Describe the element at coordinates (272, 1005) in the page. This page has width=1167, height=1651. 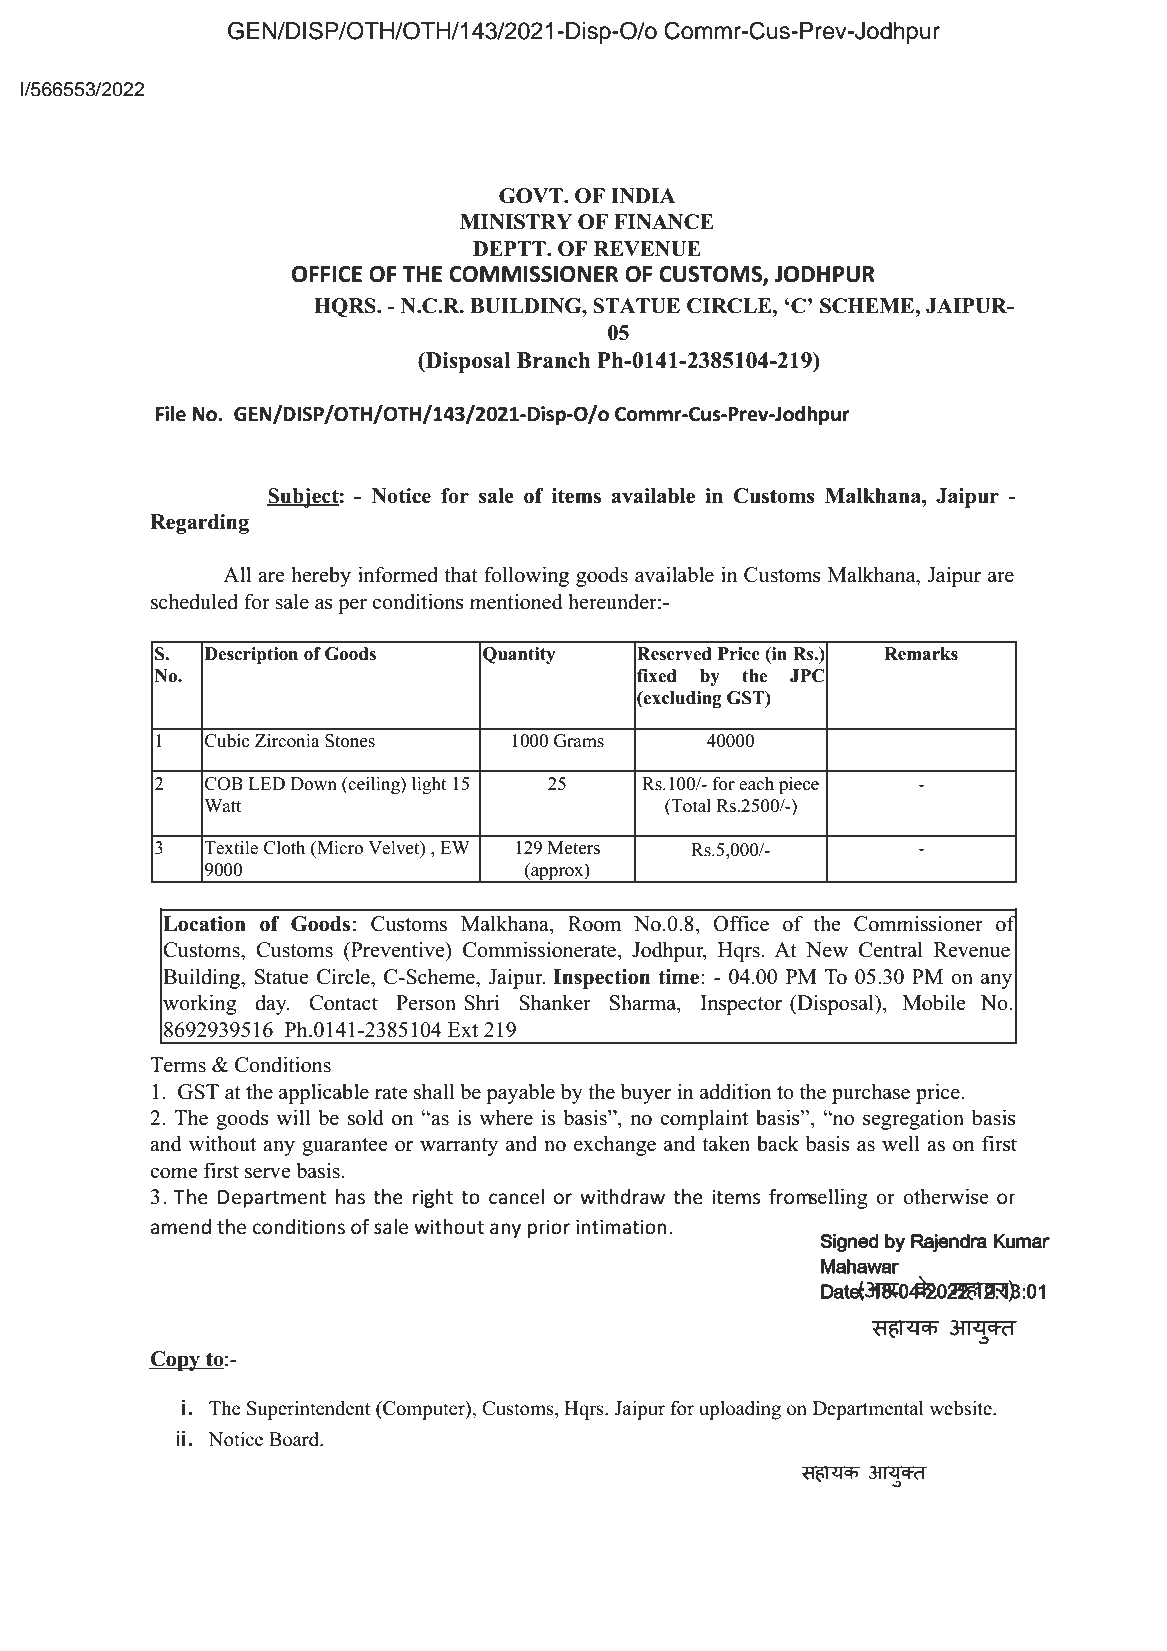
I see `day` at that location.
